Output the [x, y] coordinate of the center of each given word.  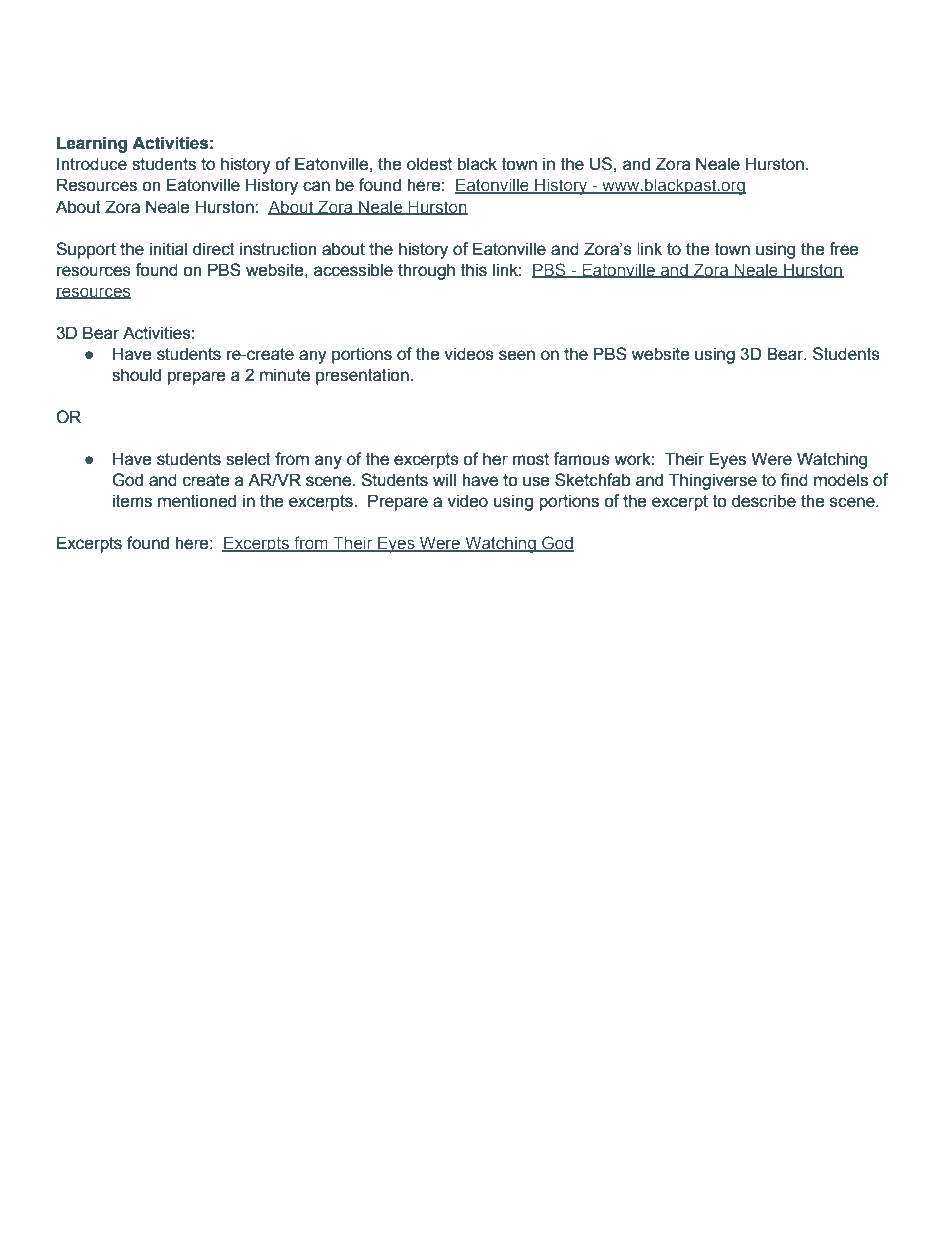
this [474, 270]
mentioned [197, 501]
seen [517, 355]
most [531, 459]
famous [581, 459]
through [426, 271]
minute [285, 375]
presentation [363, 376]
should [136, 375]
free [844, 249]
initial [168, 249]
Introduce [92, 164]
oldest [429, 164]
